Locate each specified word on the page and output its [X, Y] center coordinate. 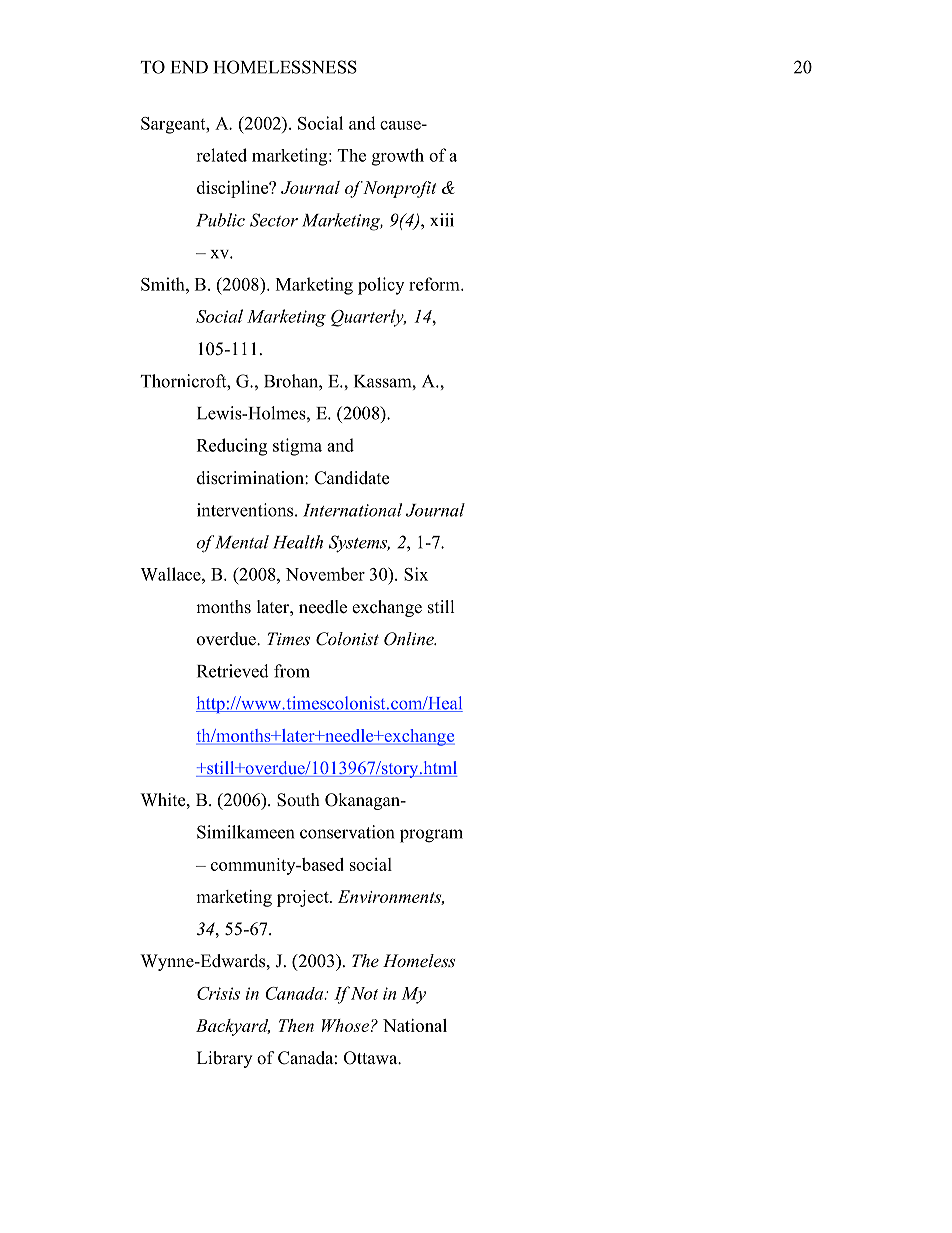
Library [224, 1059]
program [431, 836]
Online [410, 639]
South [298, 800]
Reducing [232, 447]
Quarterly [368, 318]
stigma [297, 447]
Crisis [218, 993]
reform [435, 284]
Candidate [352, 478]
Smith [164, 284]
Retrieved [233, 671]
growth [398, 157]
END [189, 67]
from [292, 671]
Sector [274, 220]
